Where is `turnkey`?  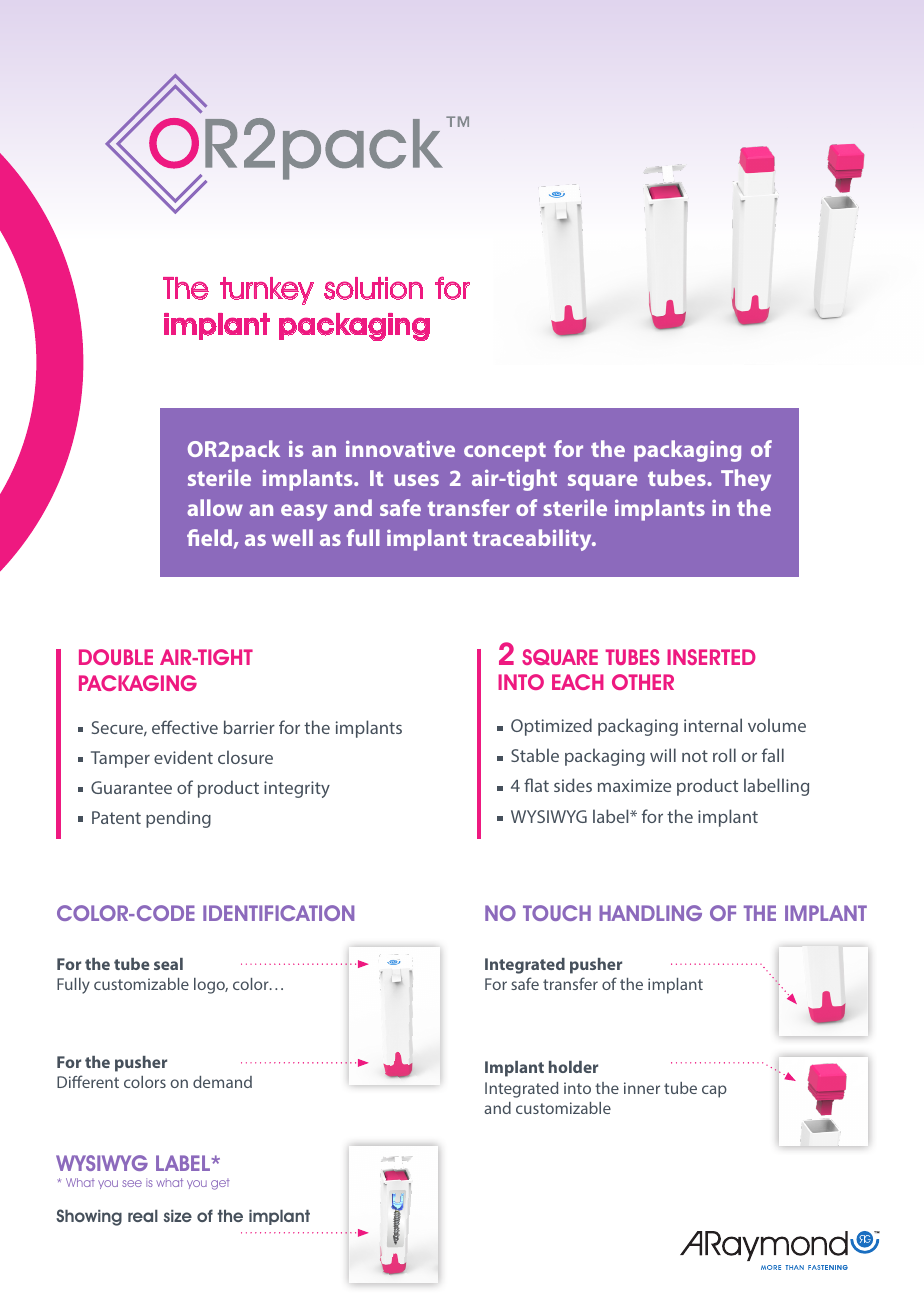
turnkey is located at coordinates (267, 291).
